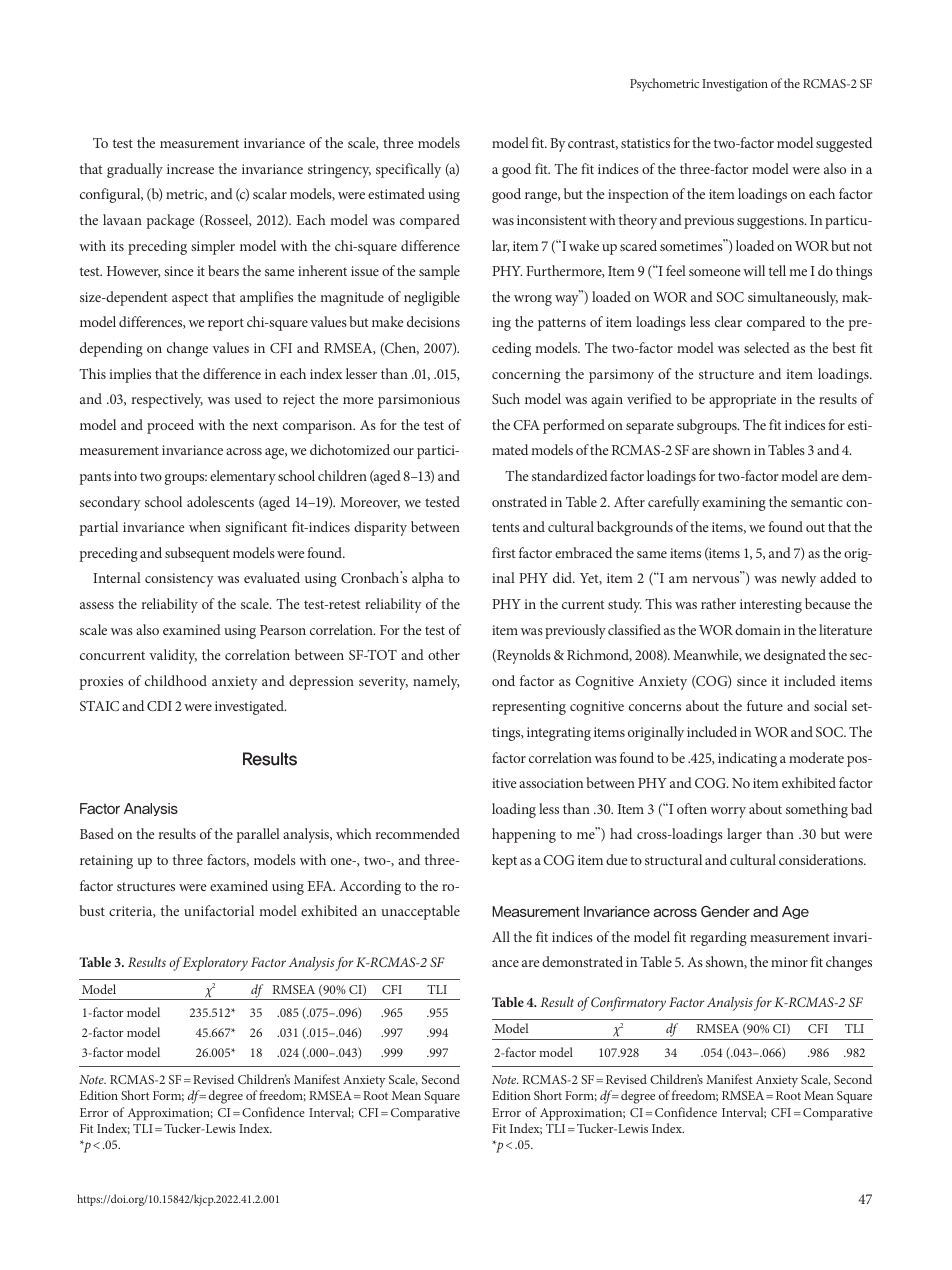 This screenshot has height=1270, width=952. What do you see at coordinates (628, 1004) in the screenshot?
I see `Confirmatory` at bounding box center [628, 1004].
